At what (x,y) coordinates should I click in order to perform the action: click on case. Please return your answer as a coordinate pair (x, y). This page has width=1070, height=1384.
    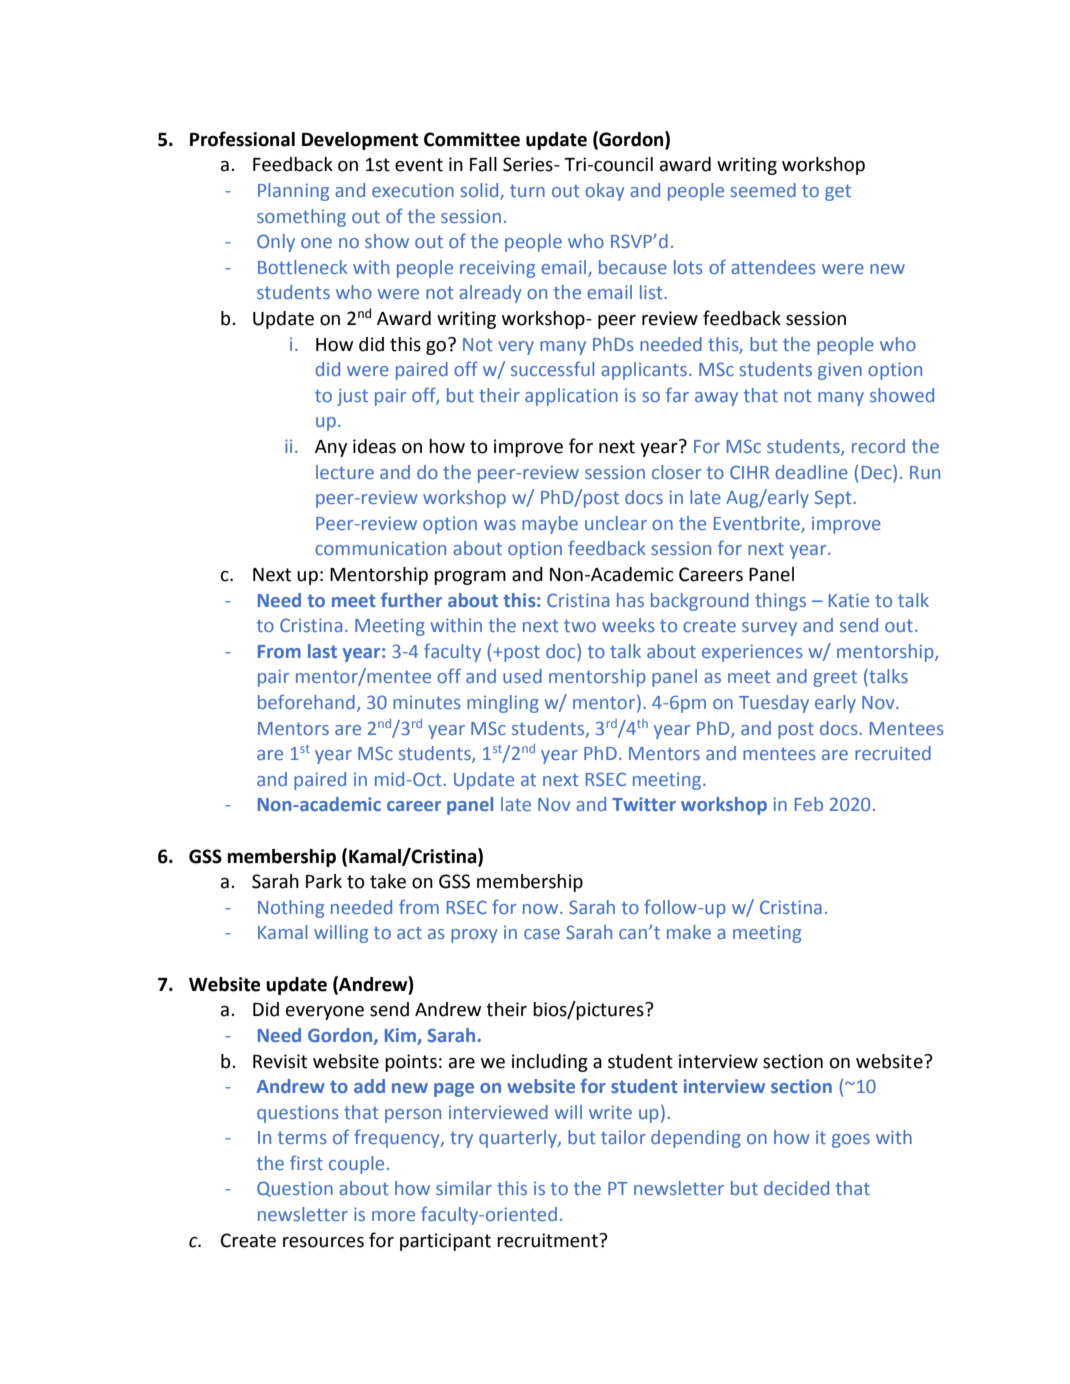
    Looking at the image, I should click on (542, 934).
